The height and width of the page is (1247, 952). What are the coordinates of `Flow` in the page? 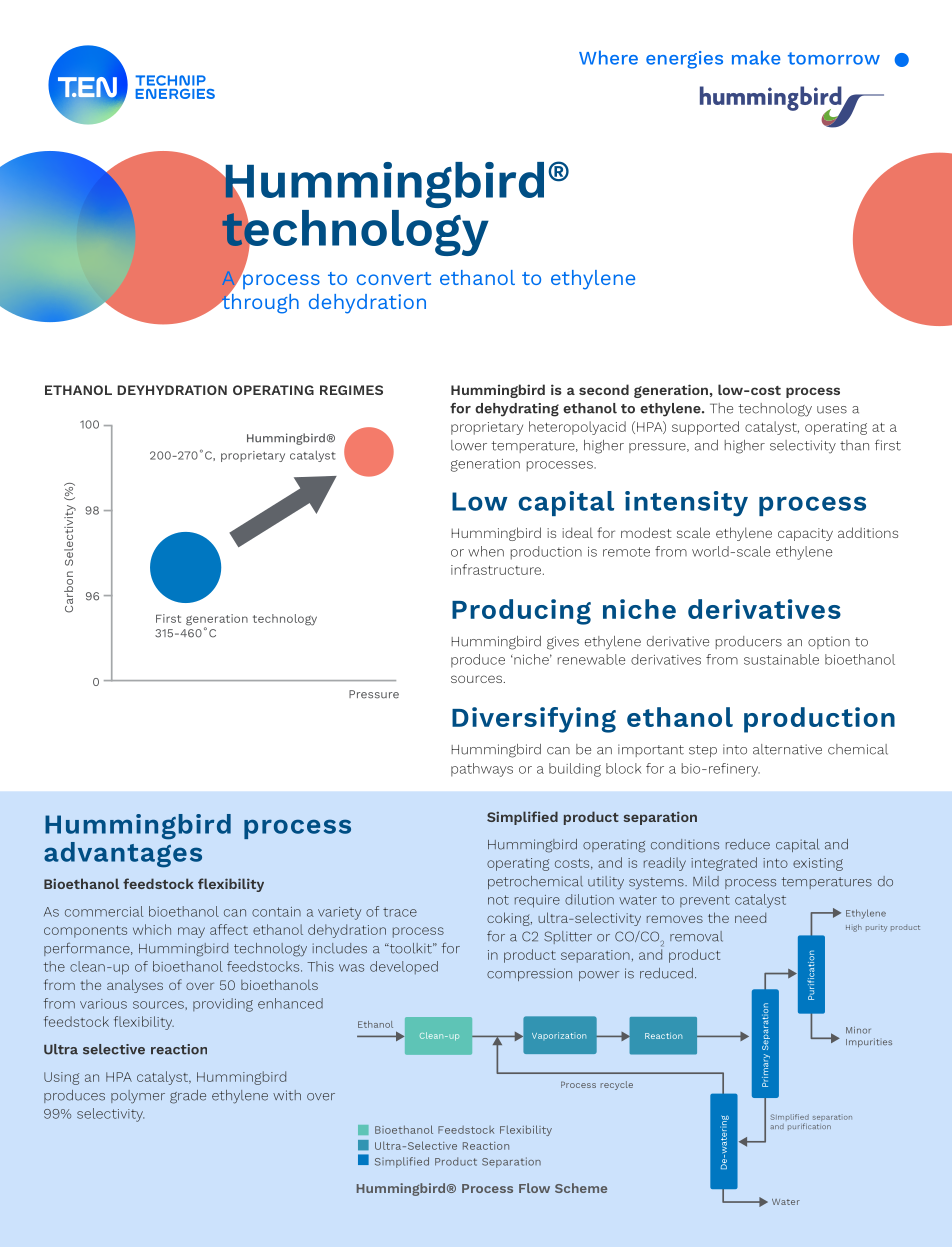 It's located at (534, 1188).
